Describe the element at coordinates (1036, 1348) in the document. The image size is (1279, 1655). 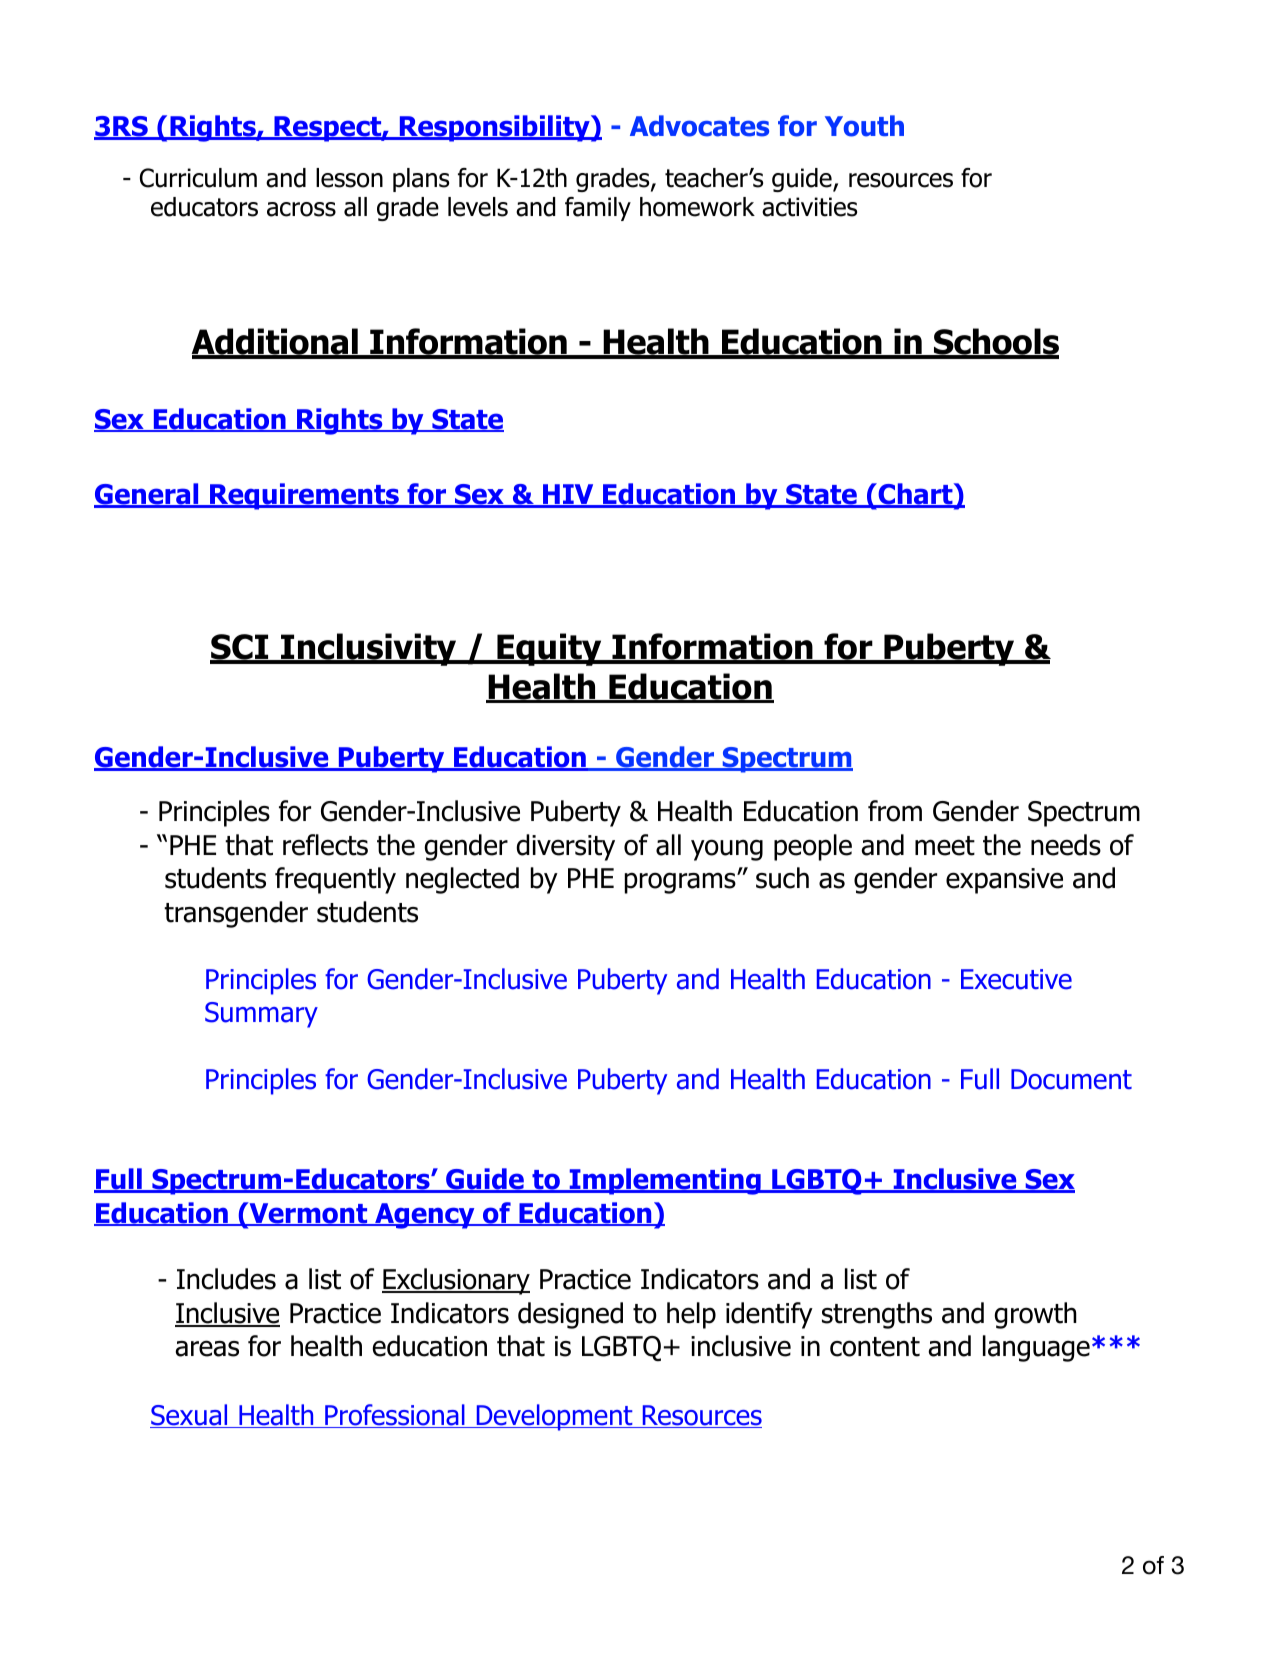
I see `language` at that location.
